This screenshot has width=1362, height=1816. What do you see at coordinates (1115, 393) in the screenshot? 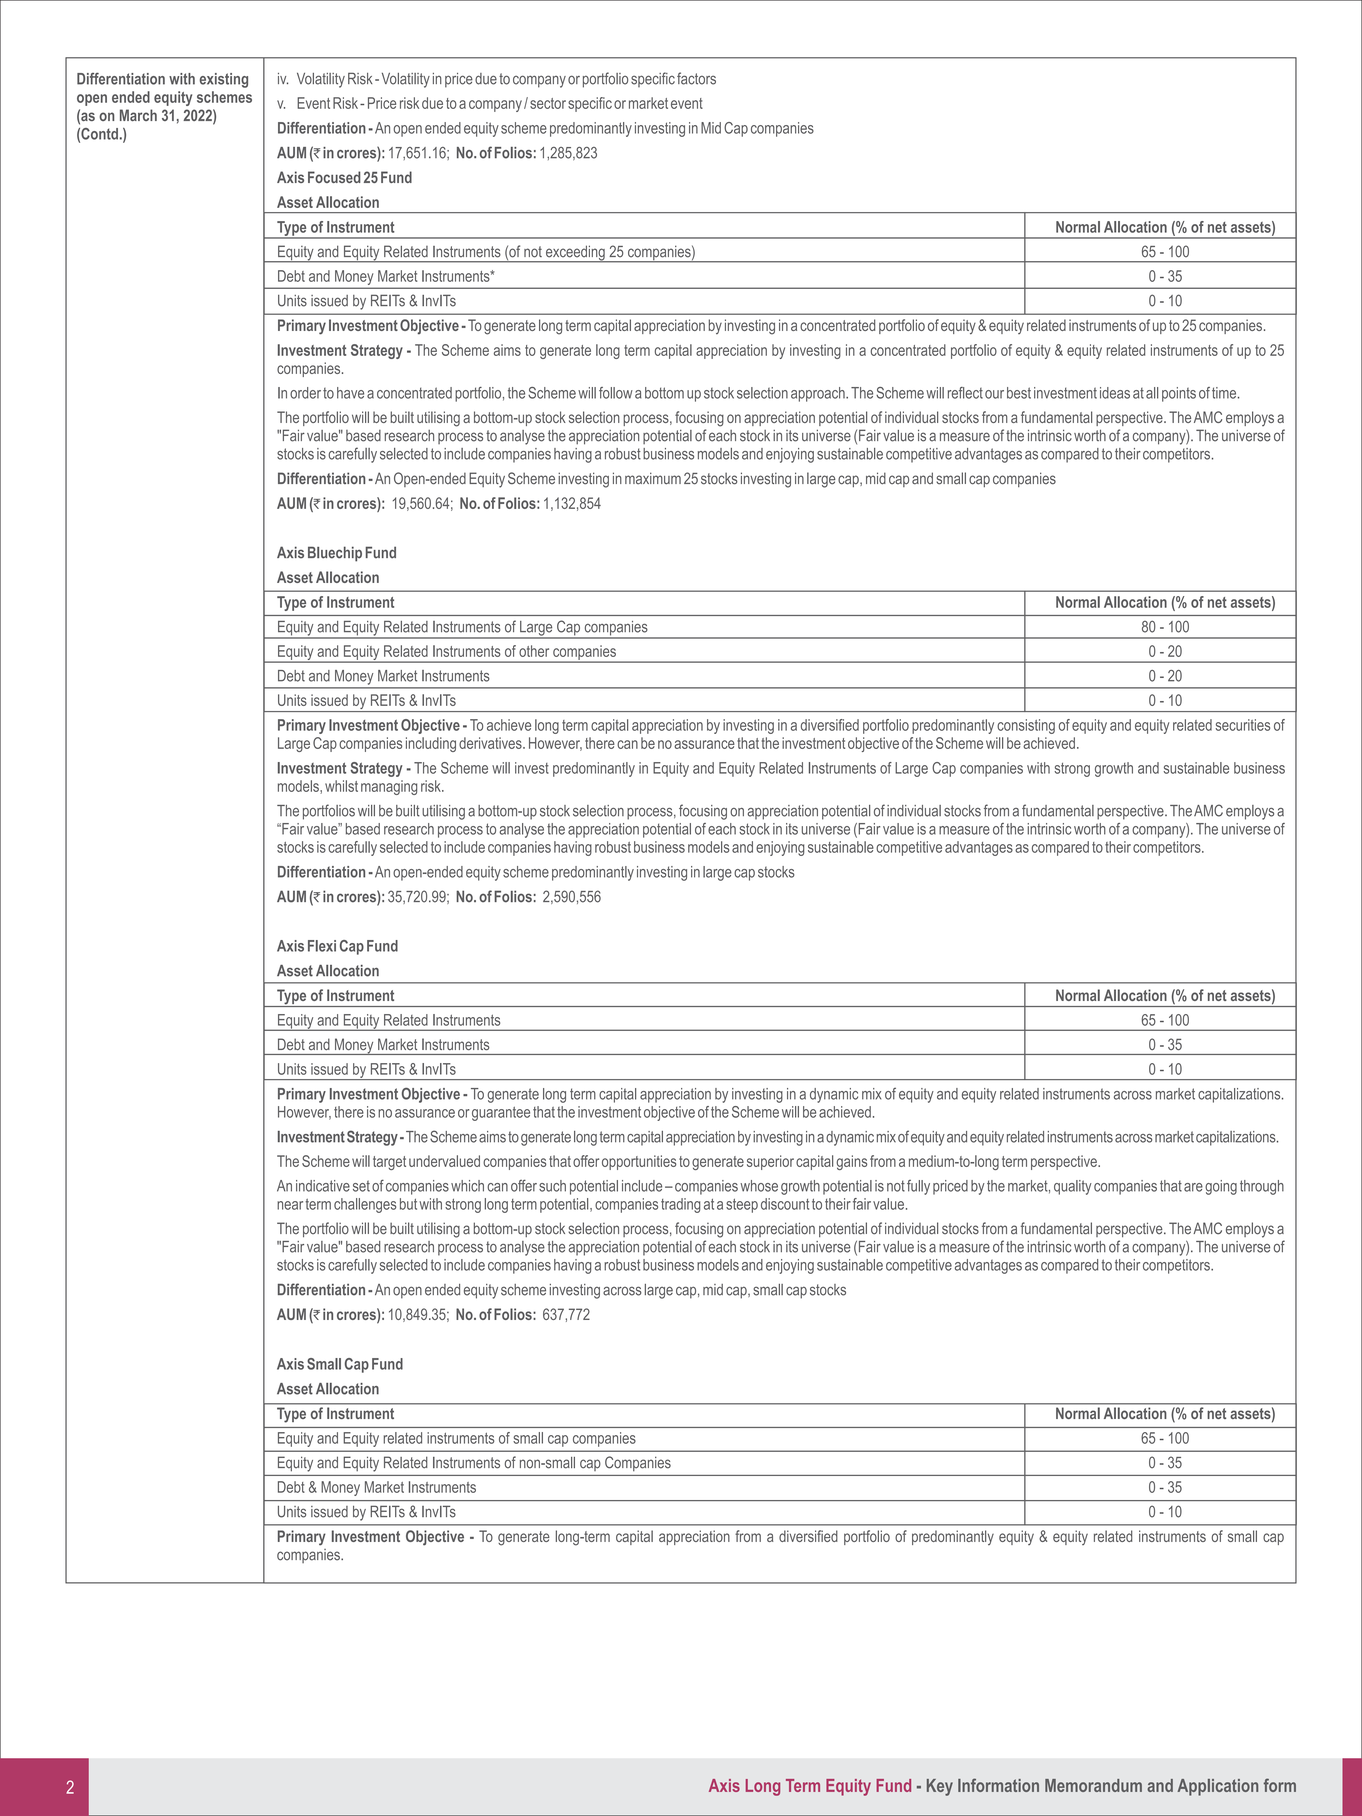
I see `ideas` at bounding box center [1115, 393].
